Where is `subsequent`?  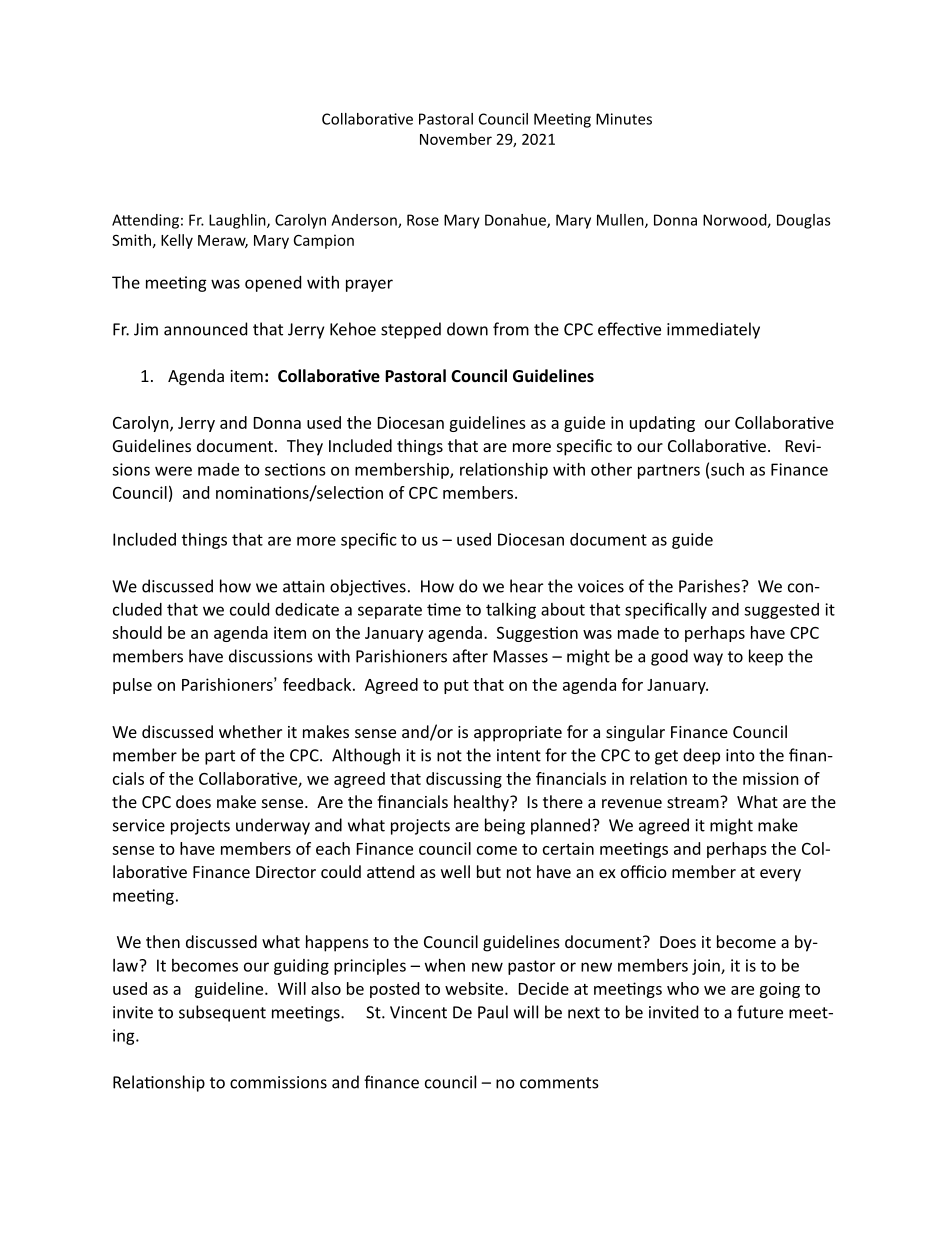
subsequent is located at coordinates (222, 1013).
